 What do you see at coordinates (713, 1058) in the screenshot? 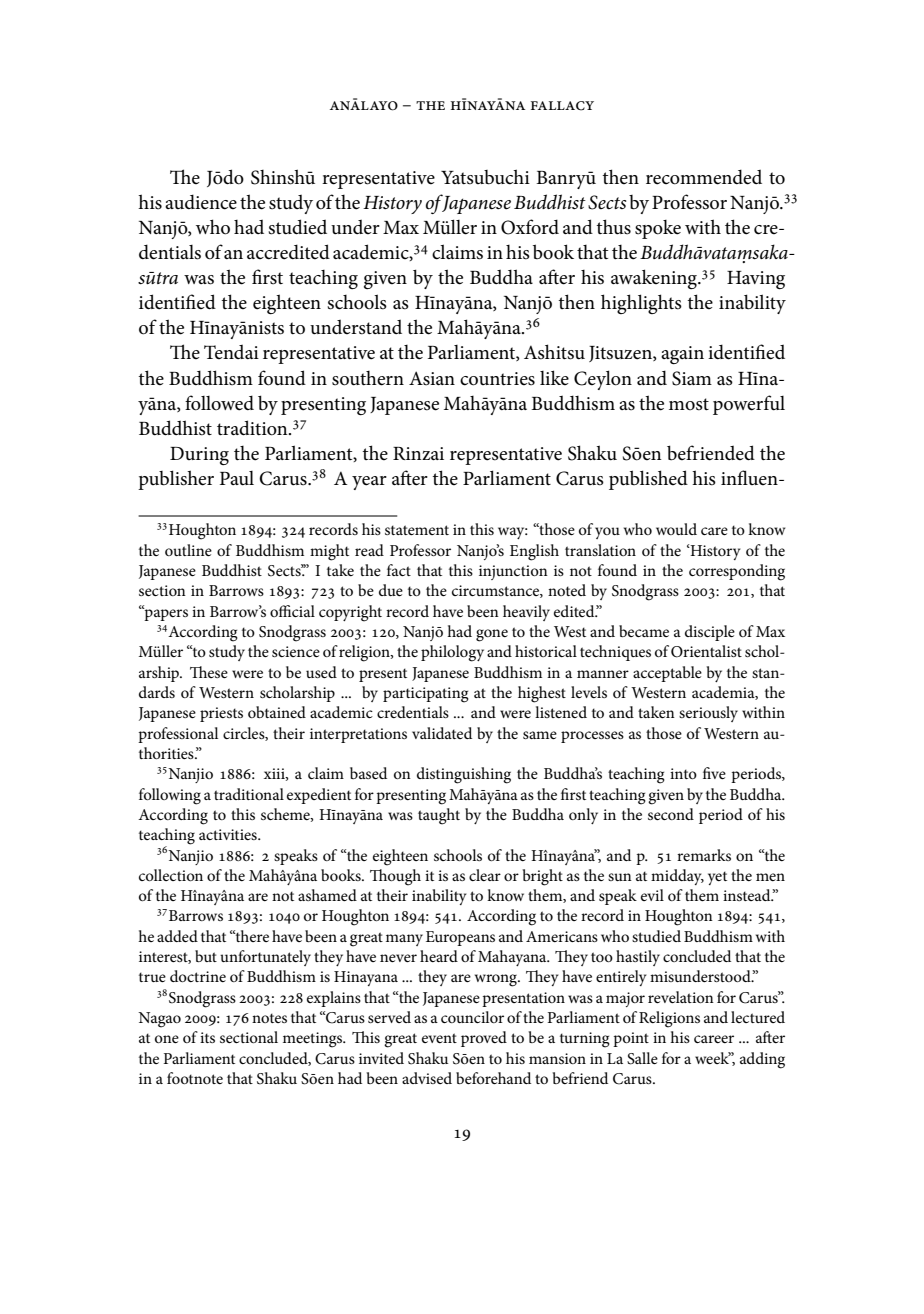
I see `week` at bounding box center [713, 1058].
